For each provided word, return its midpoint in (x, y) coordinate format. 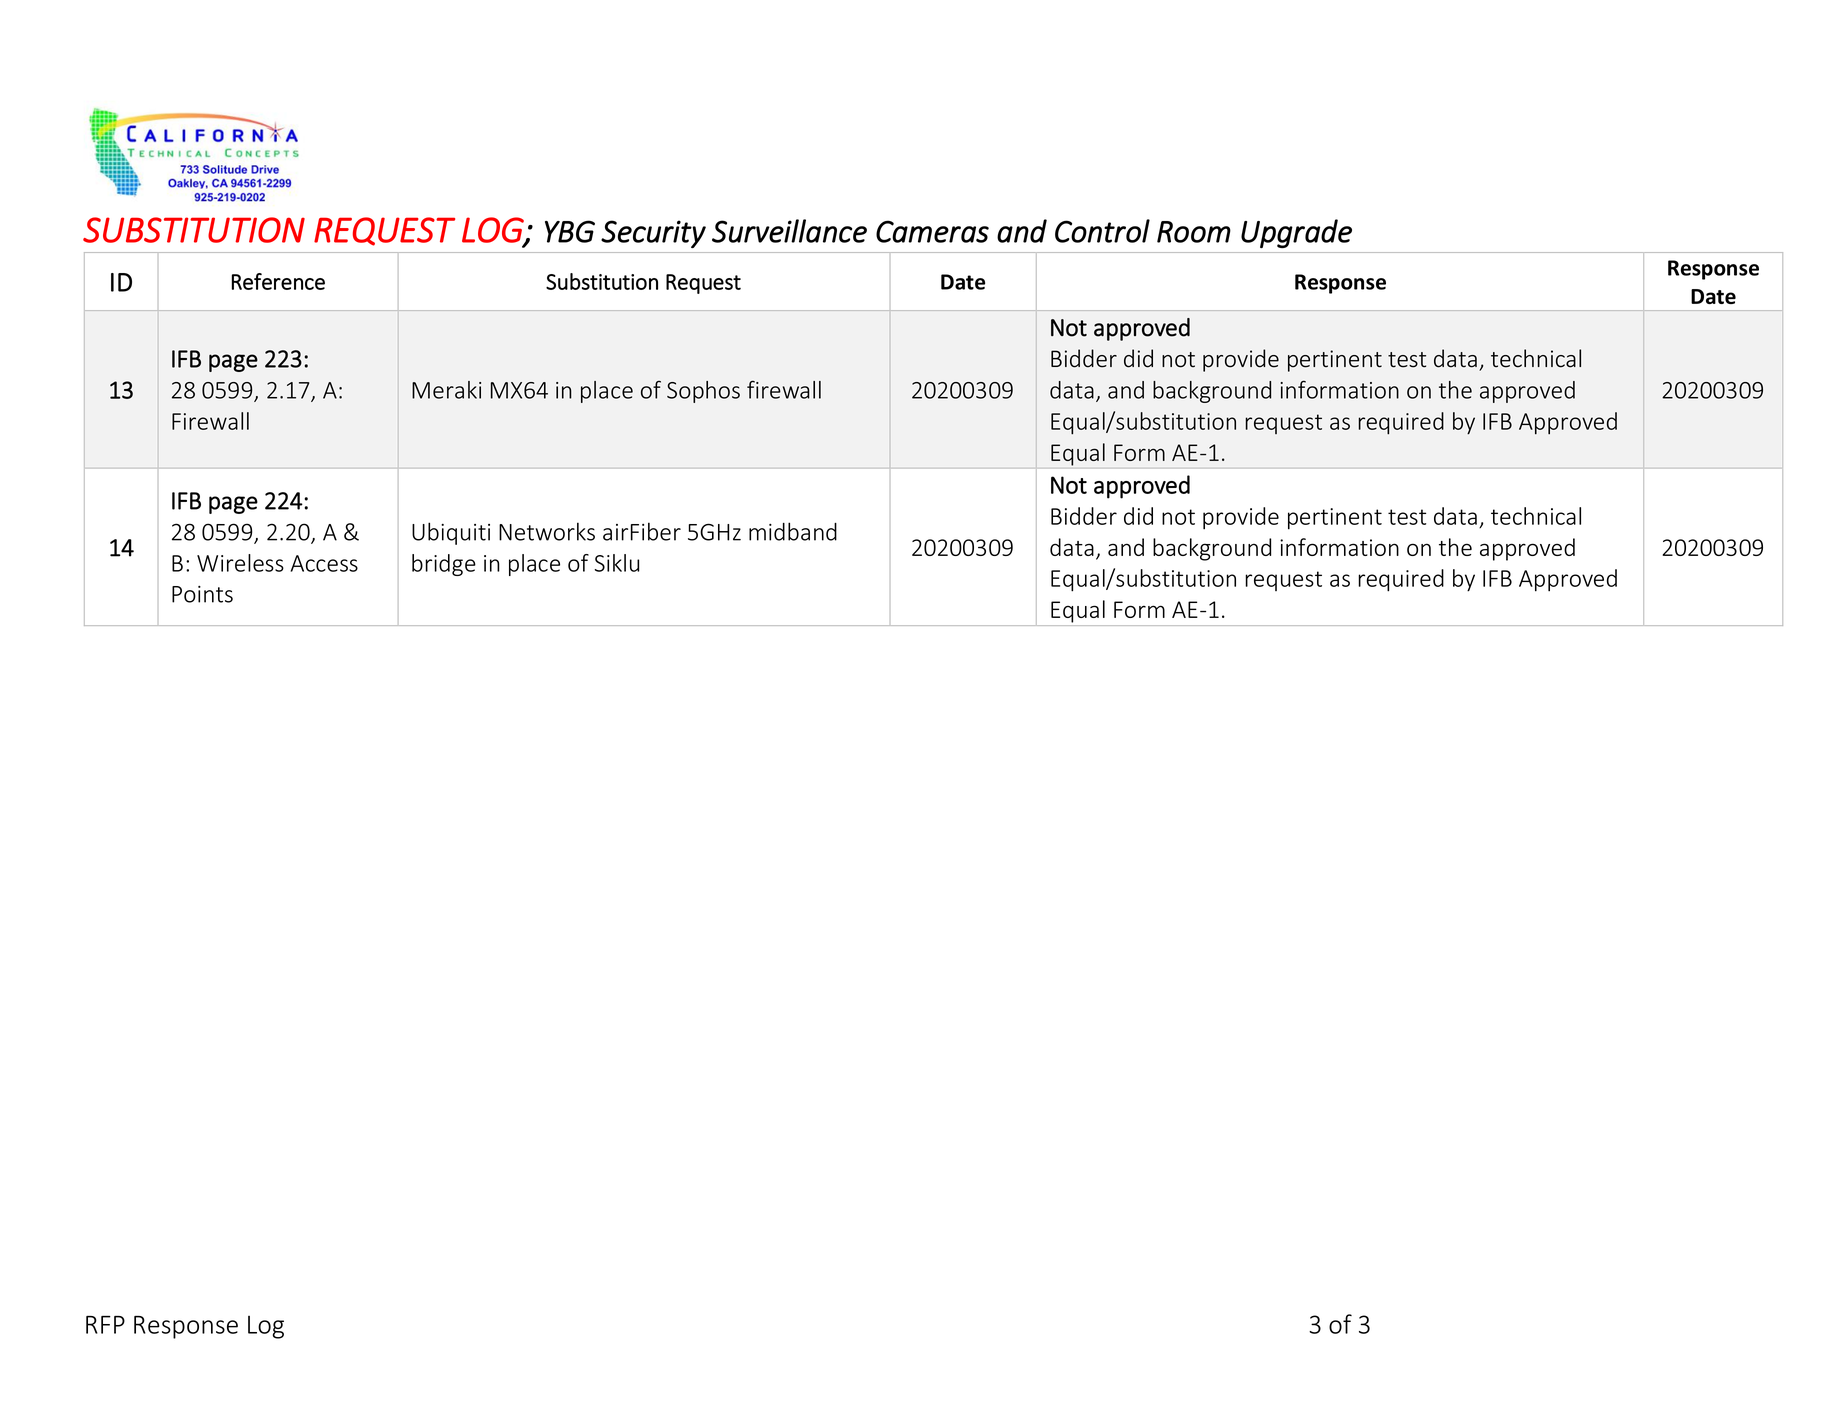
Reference (278, 281)
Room (1194, 232)
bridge (444, 565)
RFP (105, 1325)
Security (653, 234)
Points (202, 594)
